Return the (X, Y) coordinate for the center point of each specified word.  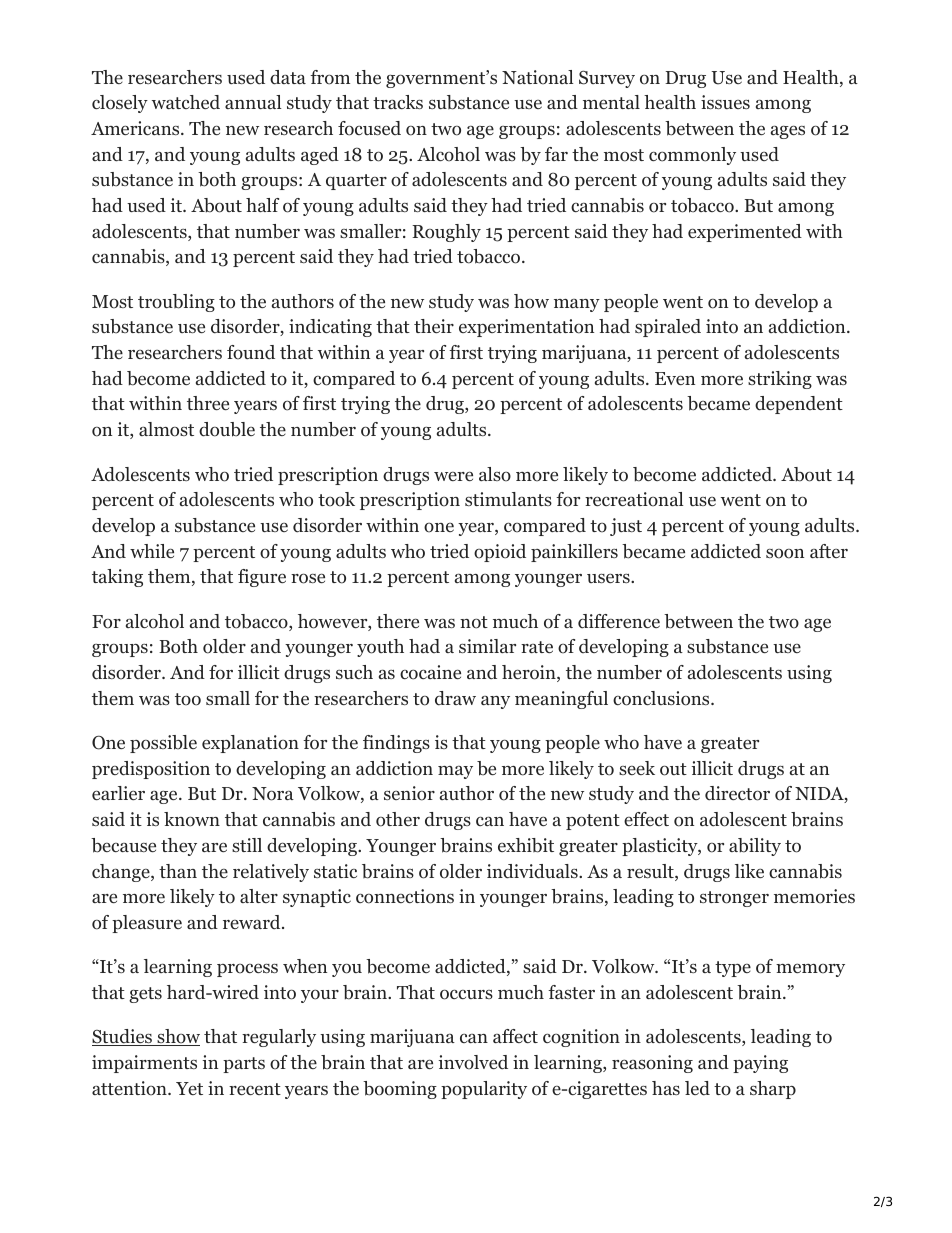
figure (262, 578)
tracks (398, 102)
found (251, 352)
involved (473, 1062)
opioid (500, 553)
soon (785, 554)
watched (186, 102)
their (434, 326)
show (177, 1037)
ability (755, 847)
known (192, 819)
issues (725, 102)
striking (780, 380)
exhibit (526, 845)
